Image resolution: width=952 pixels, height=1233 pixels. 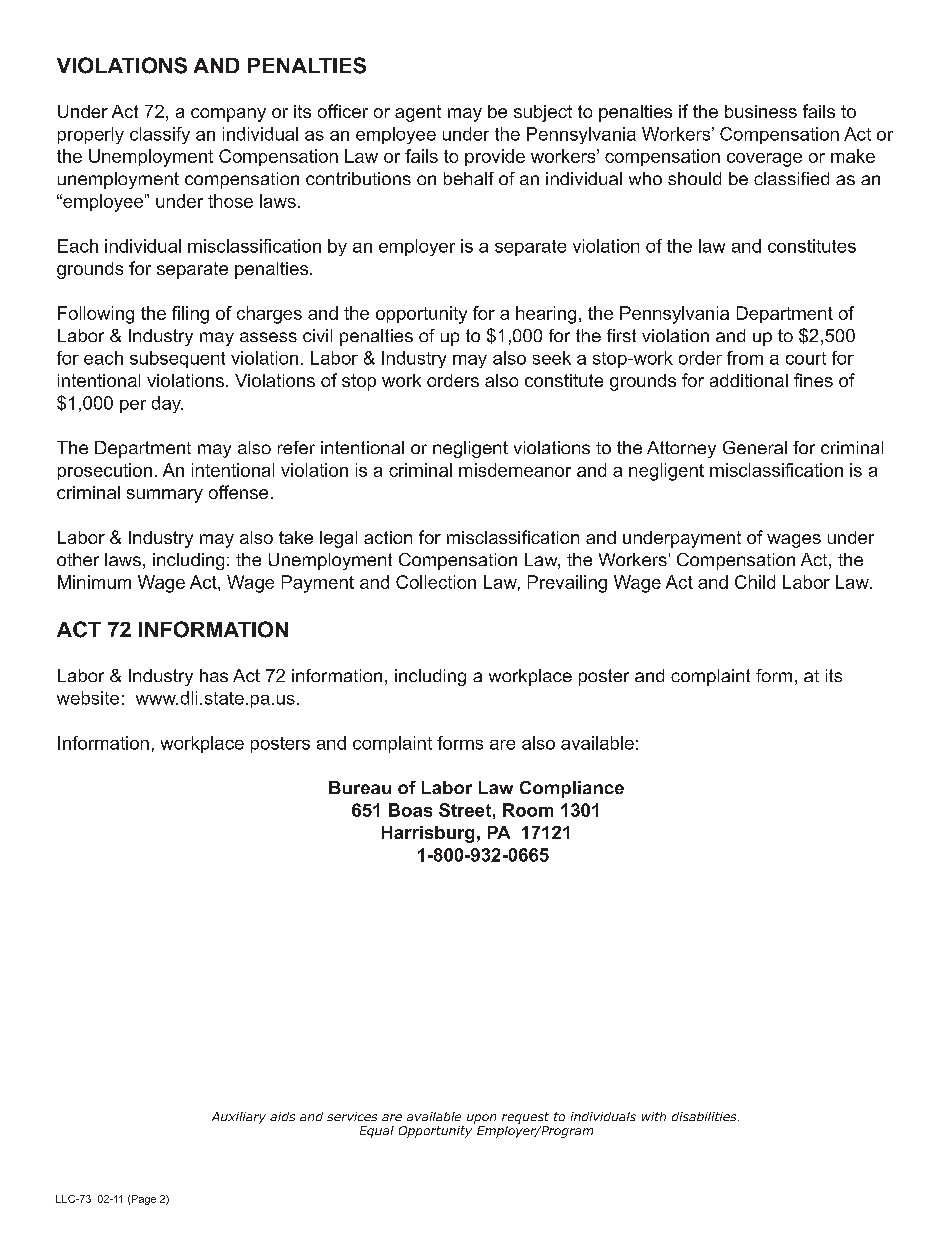 I want to click on coverage, so click(x=764, y=160).
